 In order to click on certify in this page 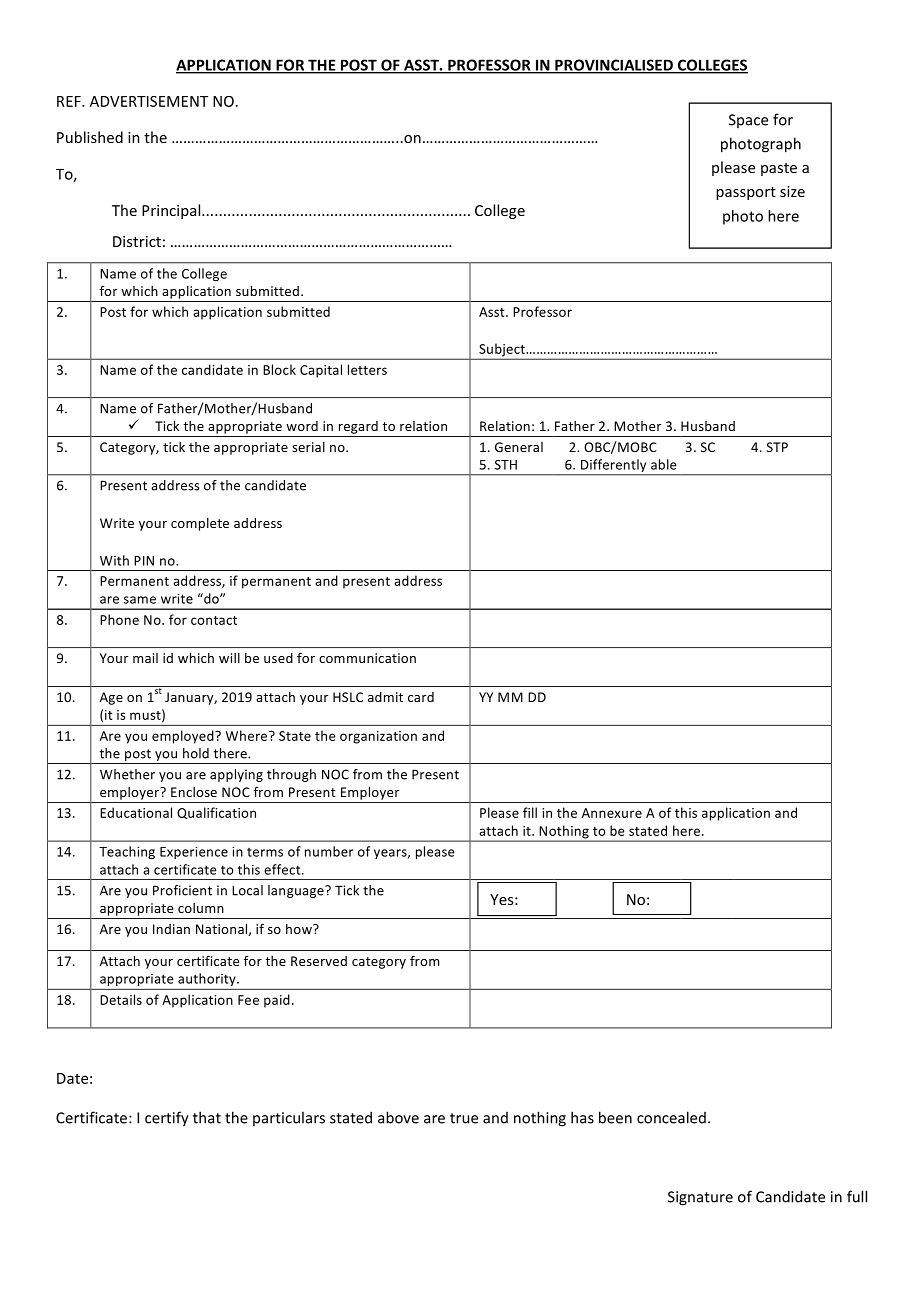, I will do `click(167, 1119)`.
